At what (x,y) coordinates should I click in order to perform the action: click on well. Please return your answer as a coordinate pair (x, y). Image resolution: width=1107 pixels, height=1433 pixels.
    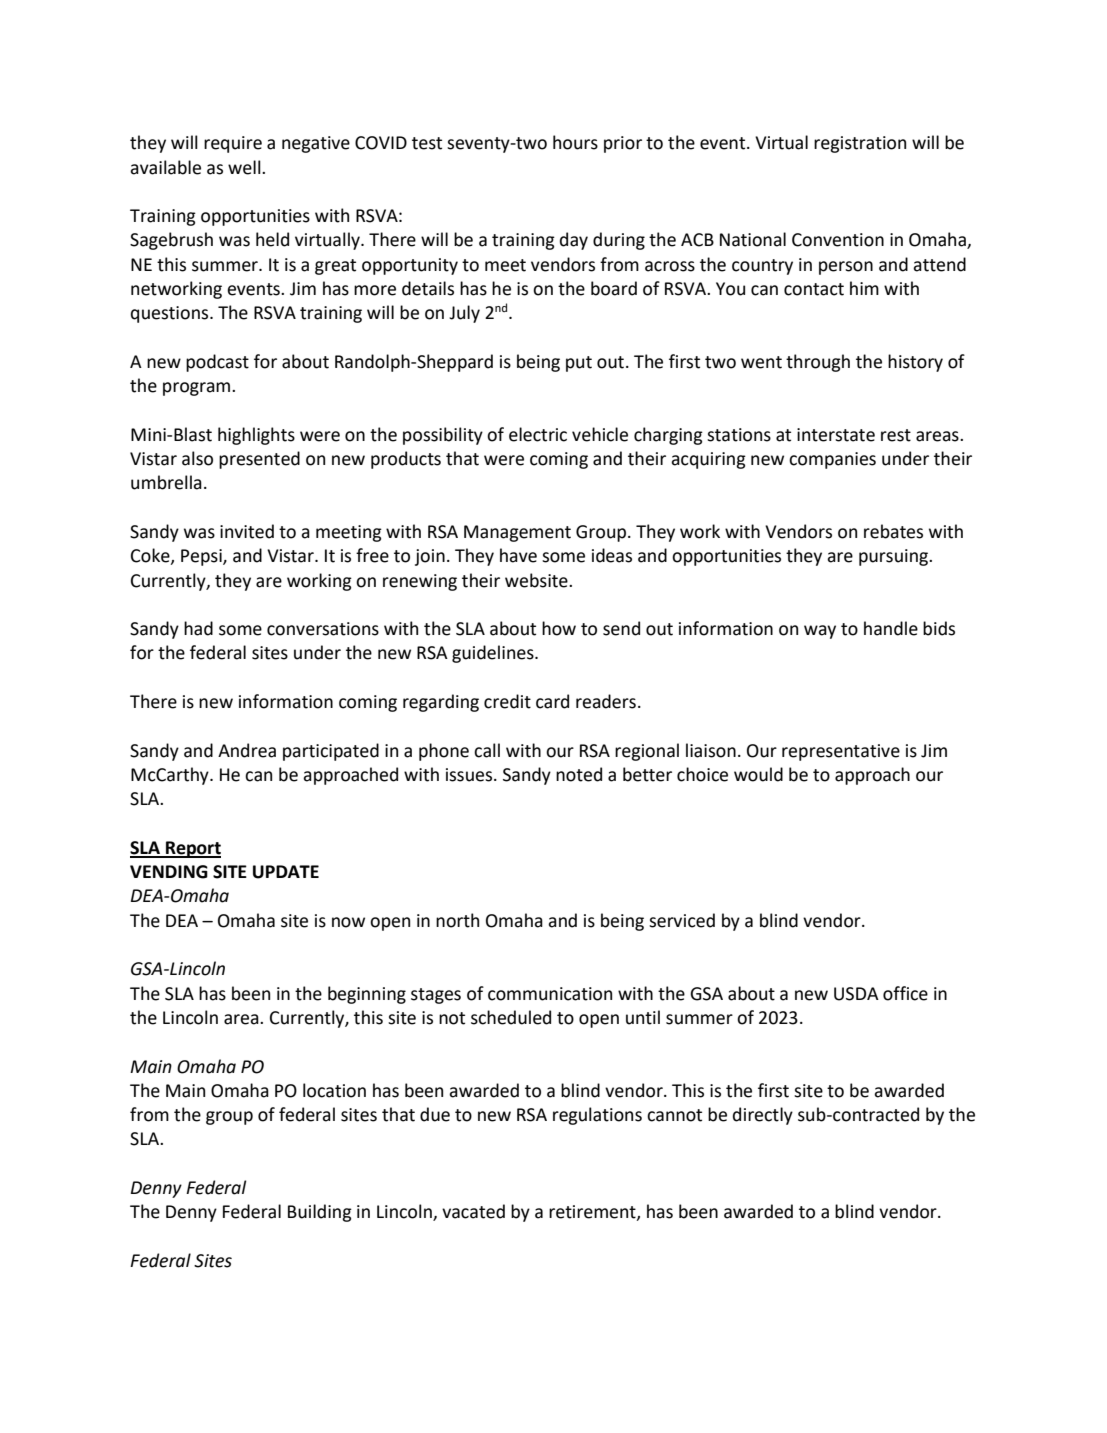
    Looking at the image, I should click on (245, 167).
